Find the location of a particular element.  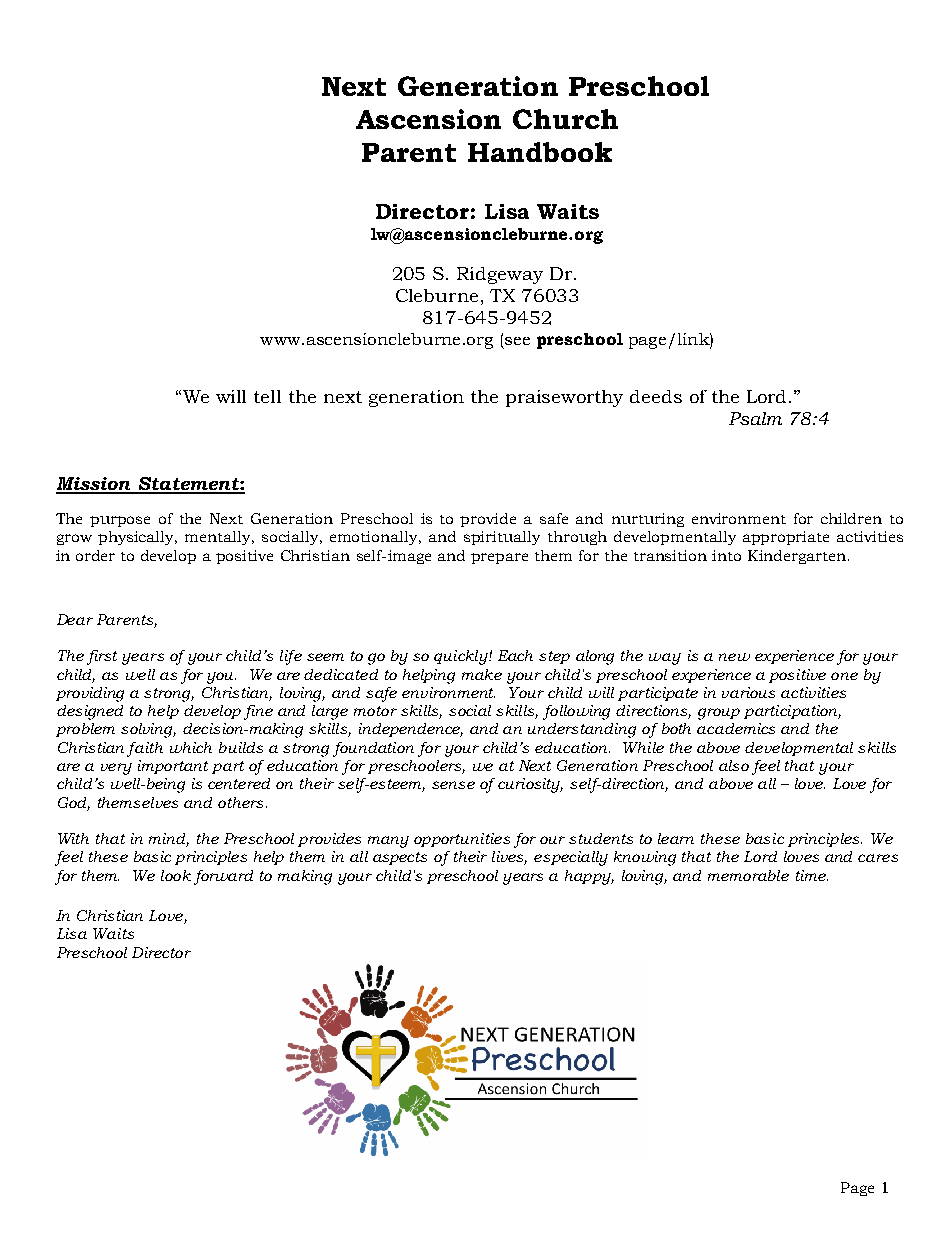

Church is located at coordinates (565, 119).
